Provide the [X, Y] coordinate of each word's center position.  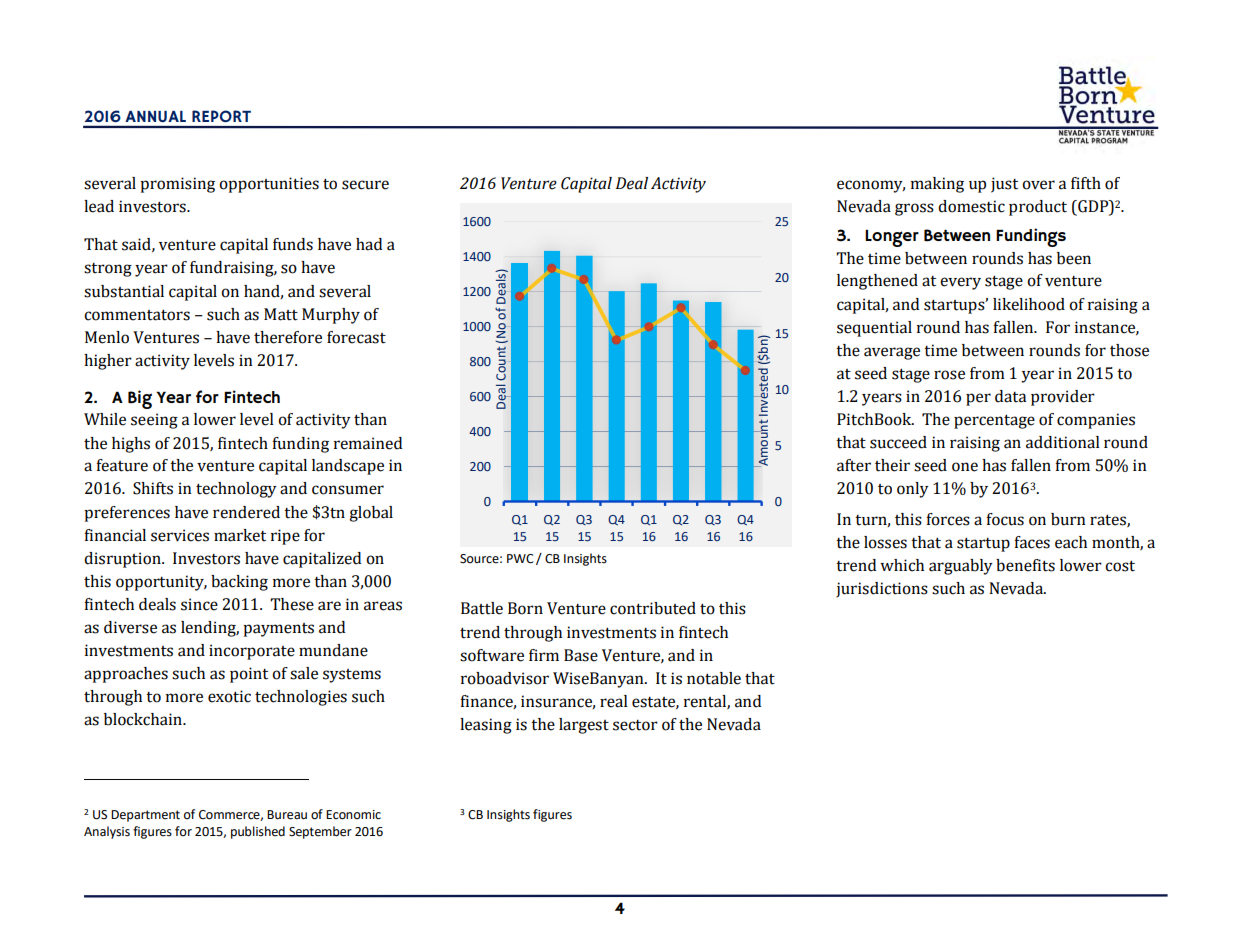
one [965, 467]
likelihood [1029, 304]
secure [365, 185]
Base [581, 655]
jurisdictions [882, 590]
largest [584, 726]
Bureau [287, 815]
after [854, 465]
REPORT [221, 116]
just [1004, 185]
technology [236, 490]
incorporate [252, 652]
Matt [281, 314]
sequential [874, 329]
